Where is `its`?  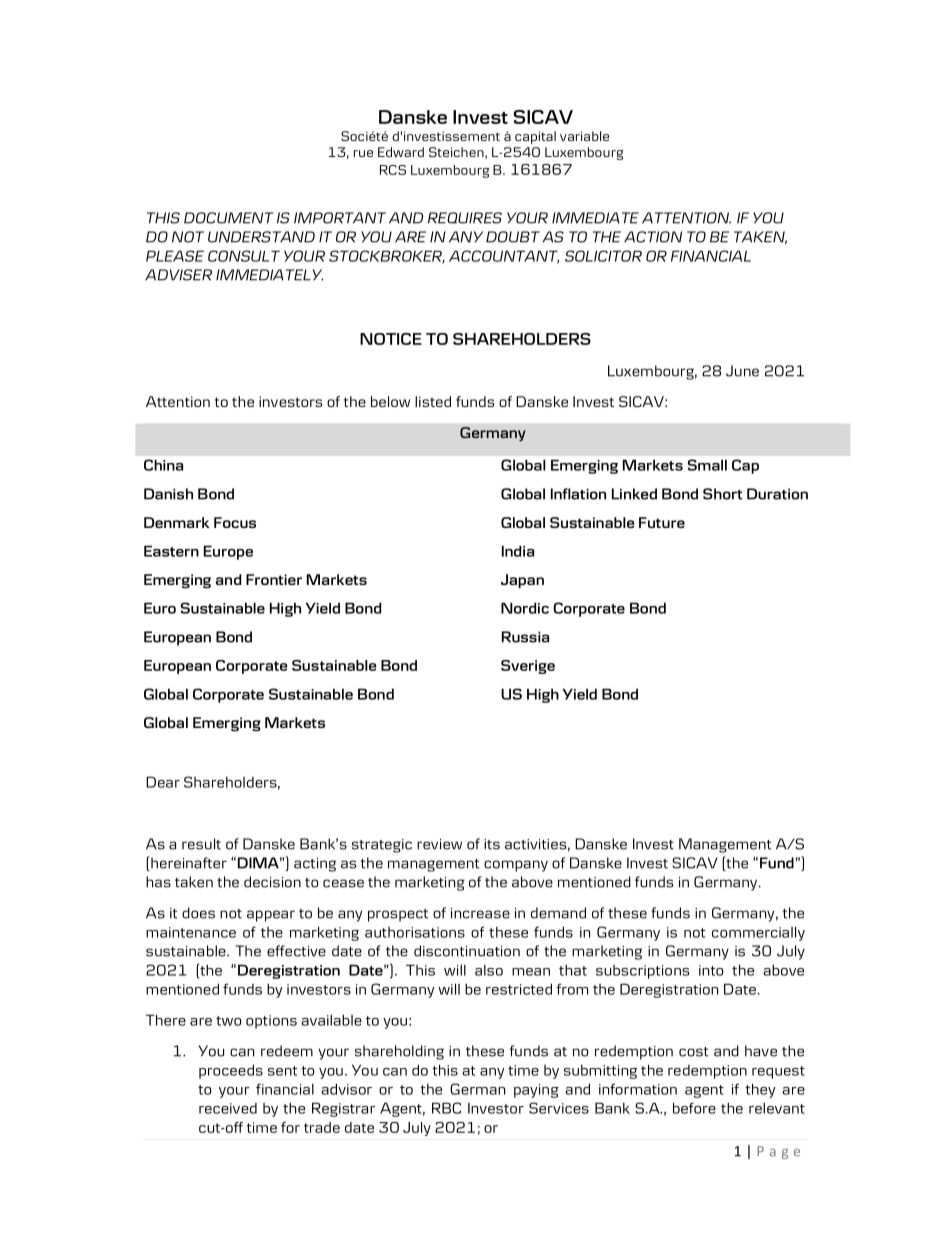 its is located at coordinates (492, 844).
